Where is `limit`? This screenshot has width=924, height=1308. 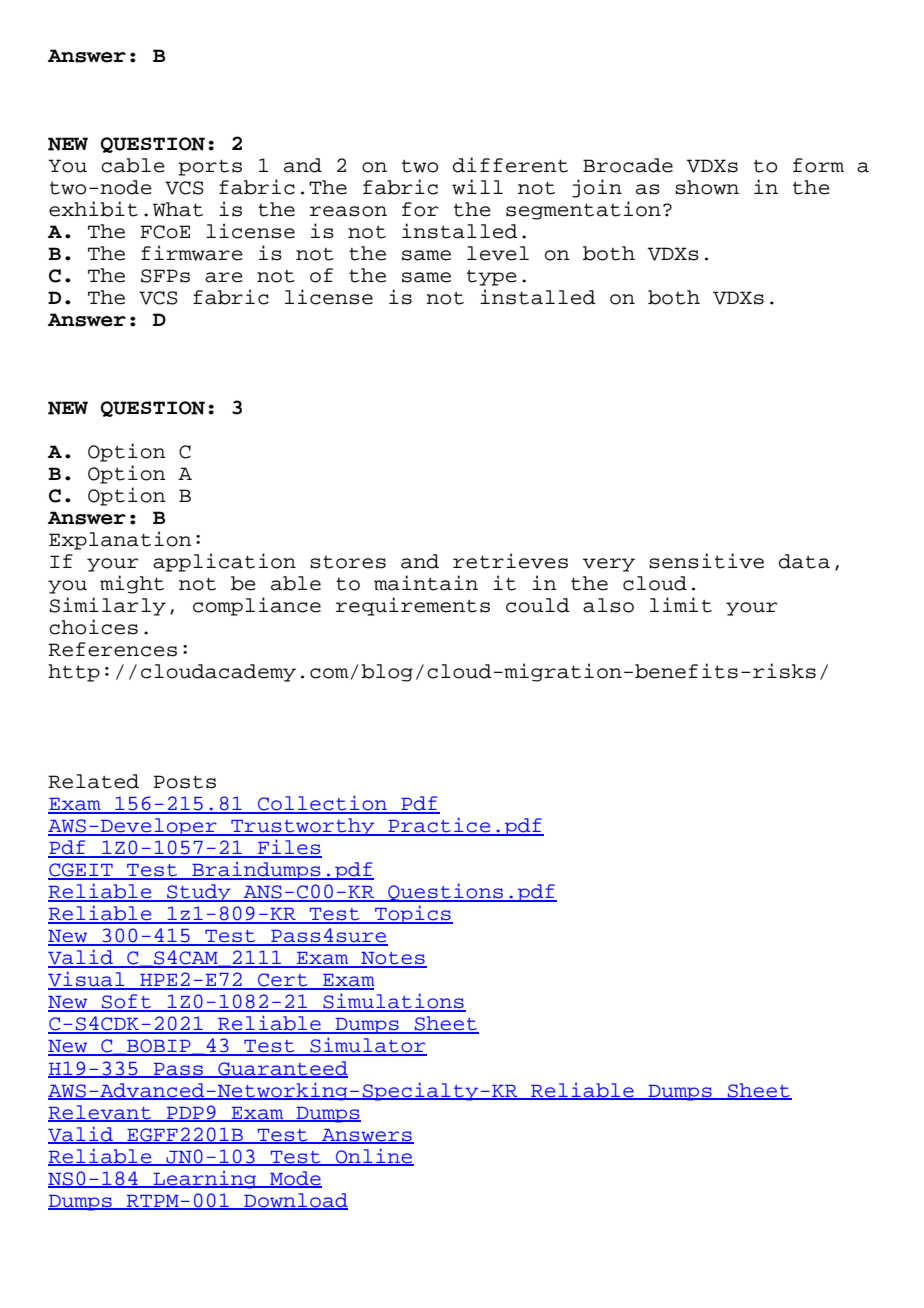 limit is located at coordinates (681, 605).
